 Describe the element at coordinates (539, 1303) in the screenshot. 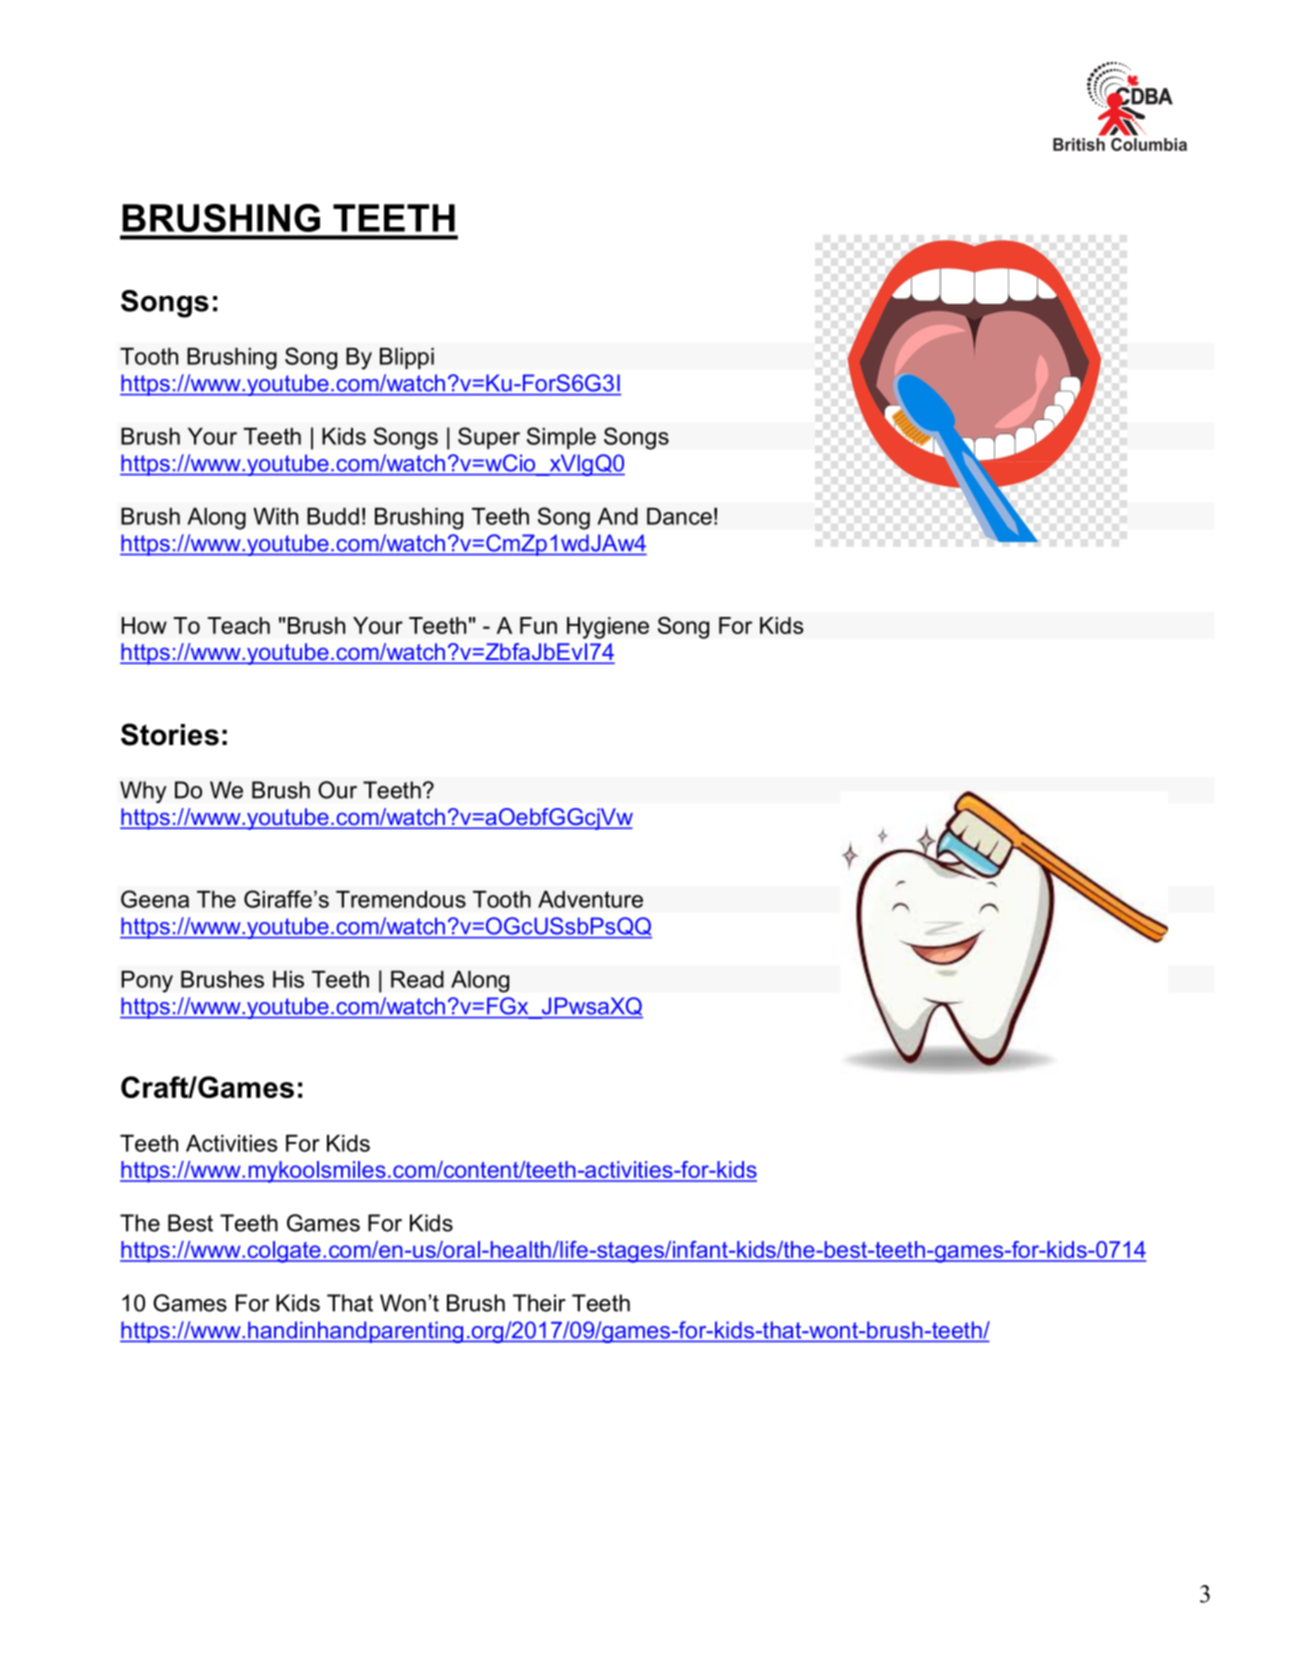

I see `Their` at that location.
